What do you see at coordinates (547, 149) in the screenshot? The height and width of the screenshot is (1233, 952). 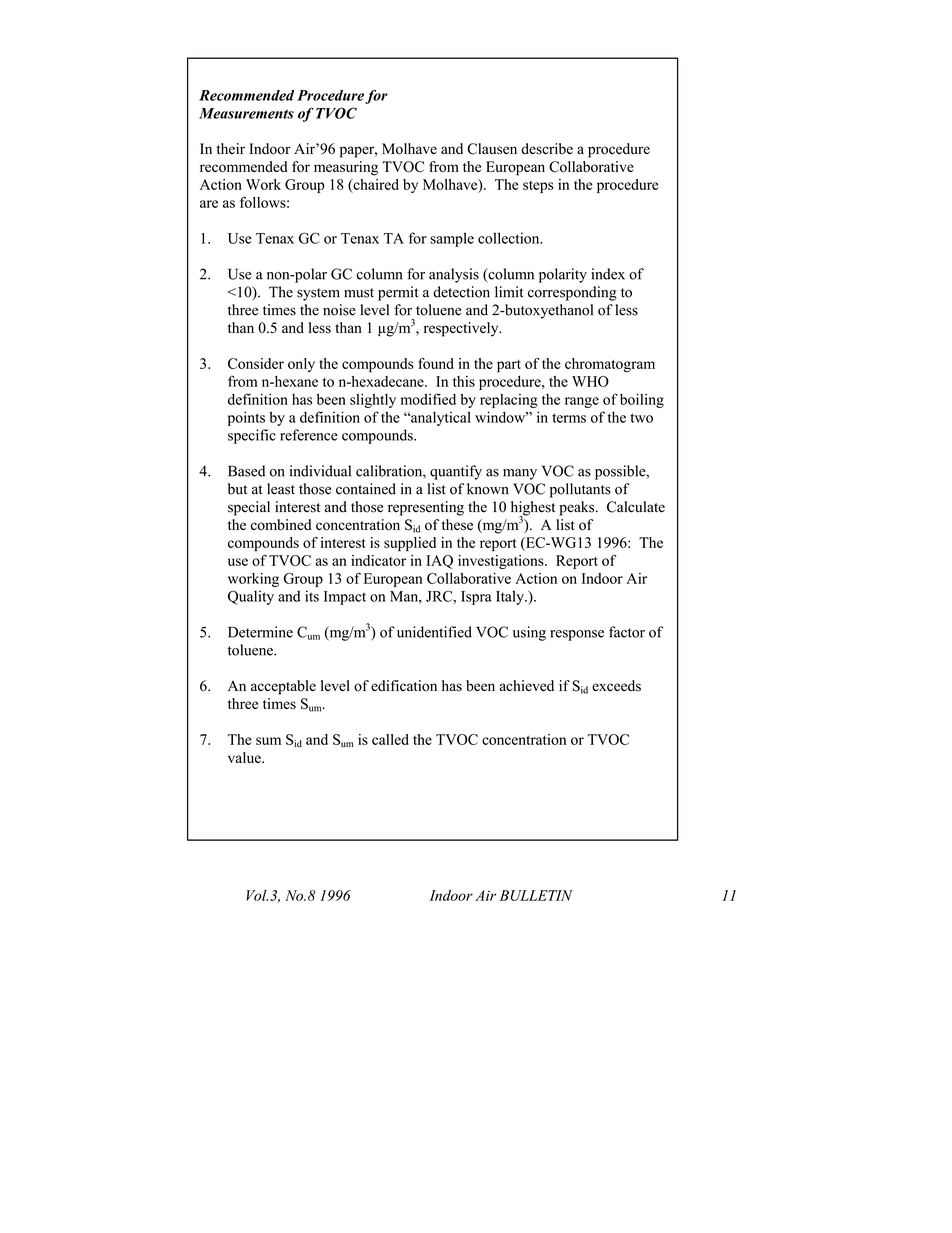 I see `describe` at bounding box center [547, 149].
